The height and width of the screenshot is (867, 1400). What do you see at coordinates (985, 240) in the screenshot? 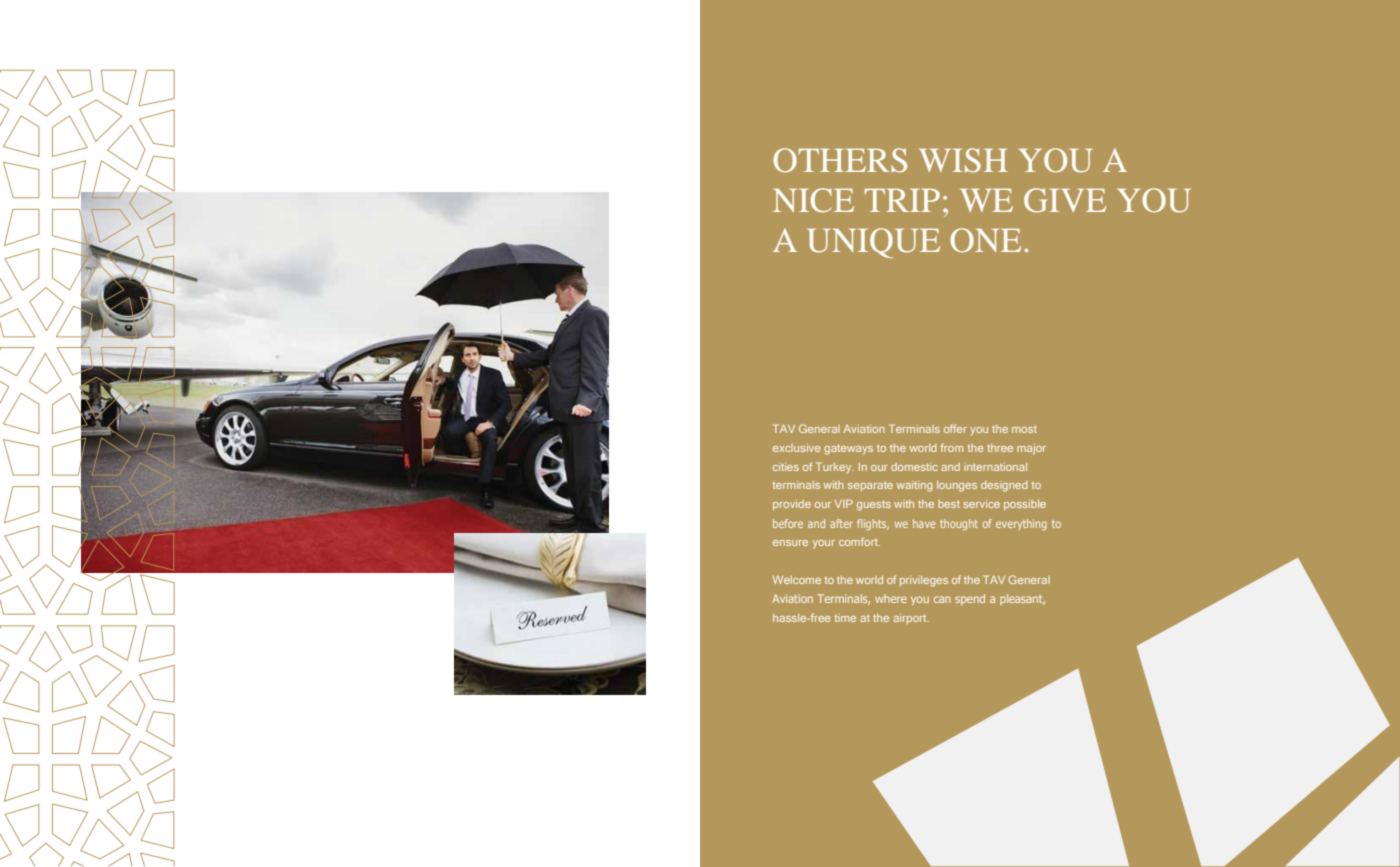
I see `ONE` at bounding box center [985, 240].
